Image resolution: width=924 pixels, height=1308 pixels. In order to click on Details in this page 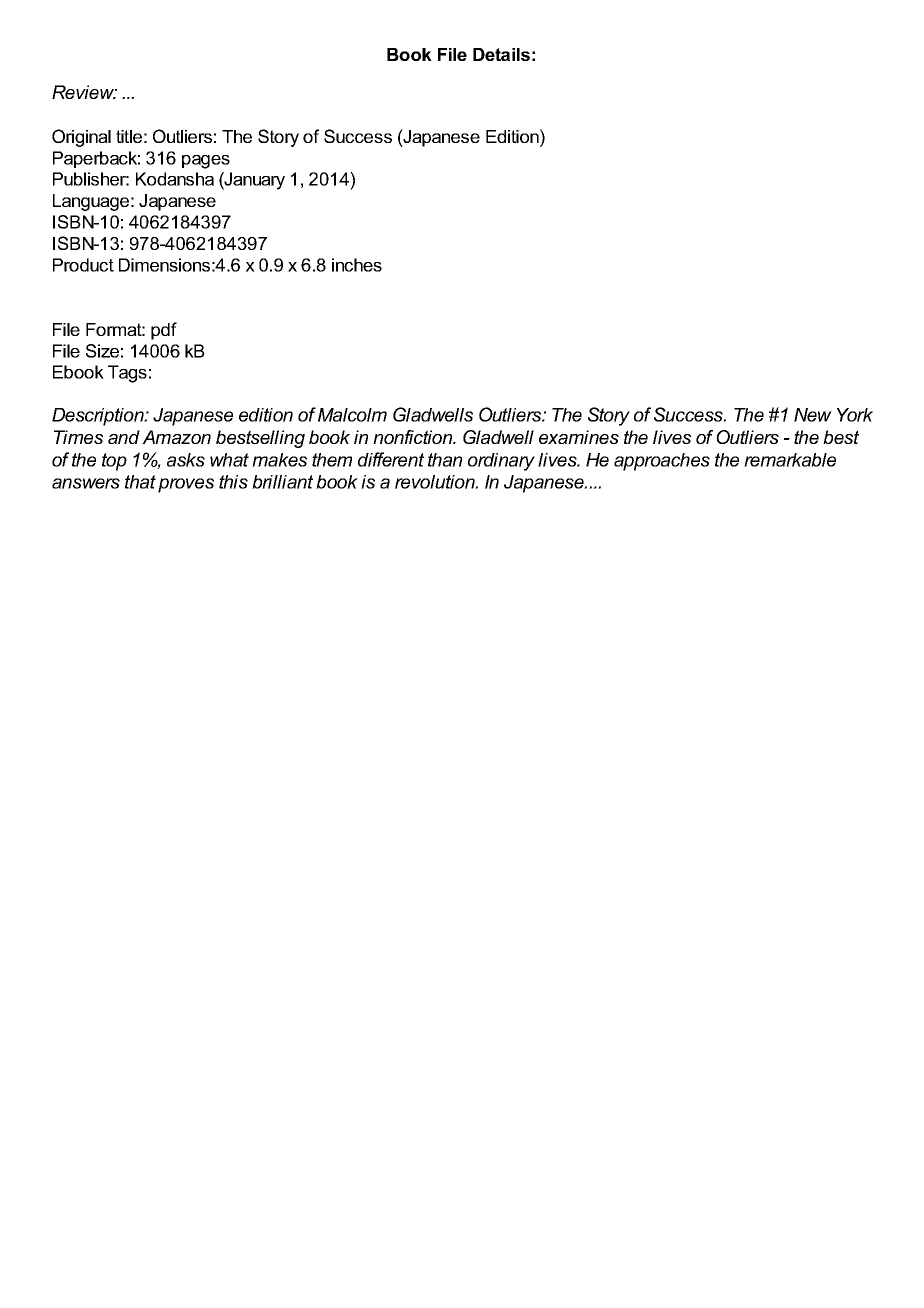, I will do `click(501, 54)`.
